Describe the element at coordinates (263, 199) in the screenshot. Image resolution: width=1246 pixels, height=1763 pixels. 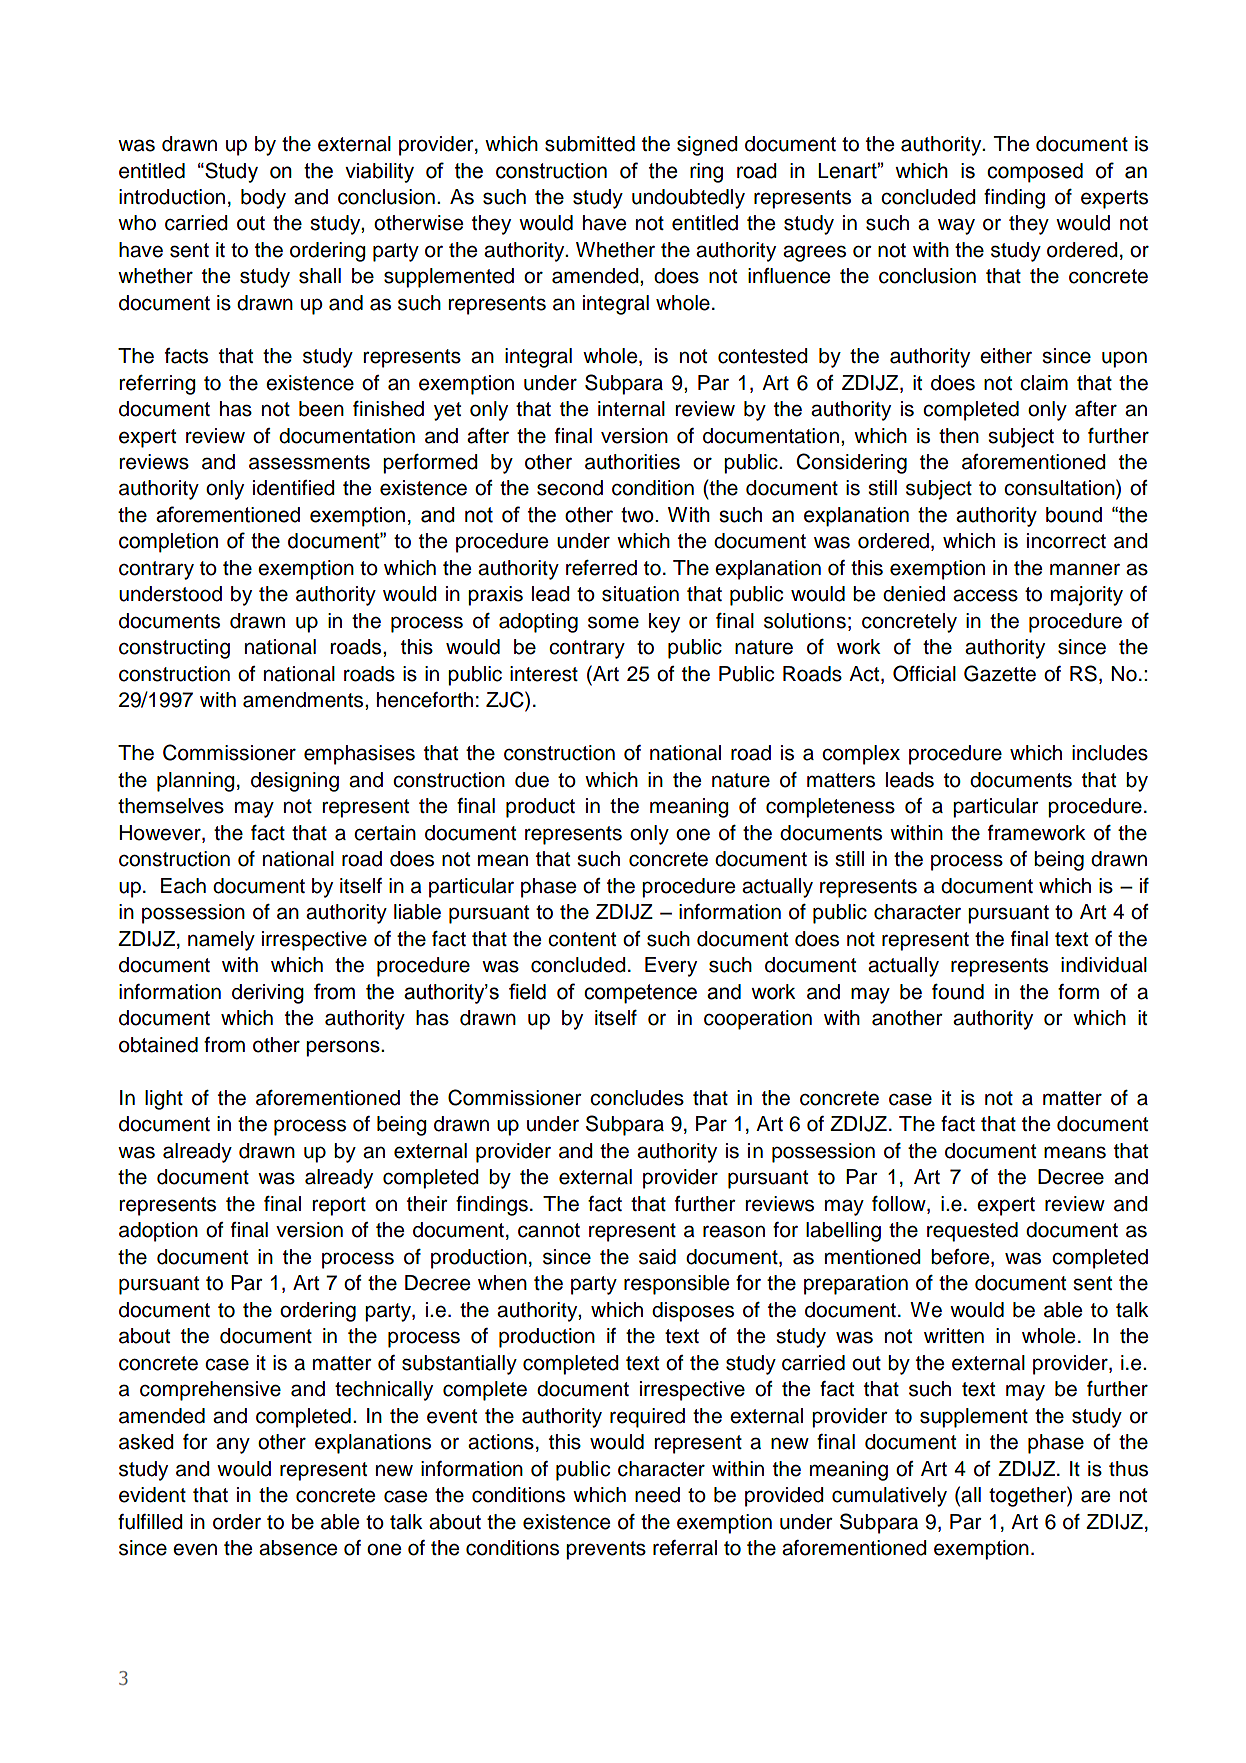
I see `body` at that location.
